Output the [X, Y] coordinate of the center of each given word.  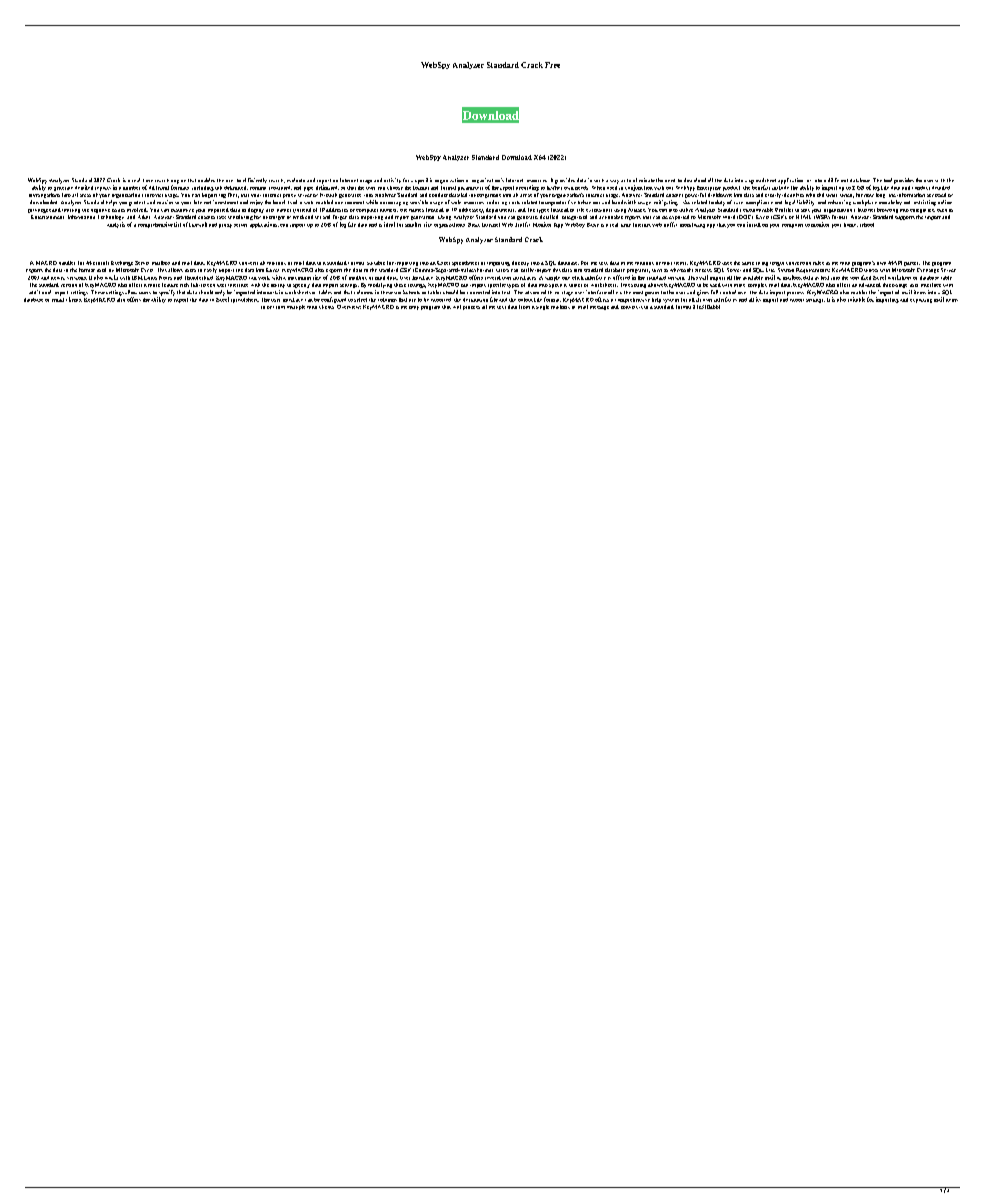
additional [40, 292]
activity [392, 180]
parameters [470, 189]
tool [888, 180]
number [131, 188]
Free [552, 65]
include [780, 186]
